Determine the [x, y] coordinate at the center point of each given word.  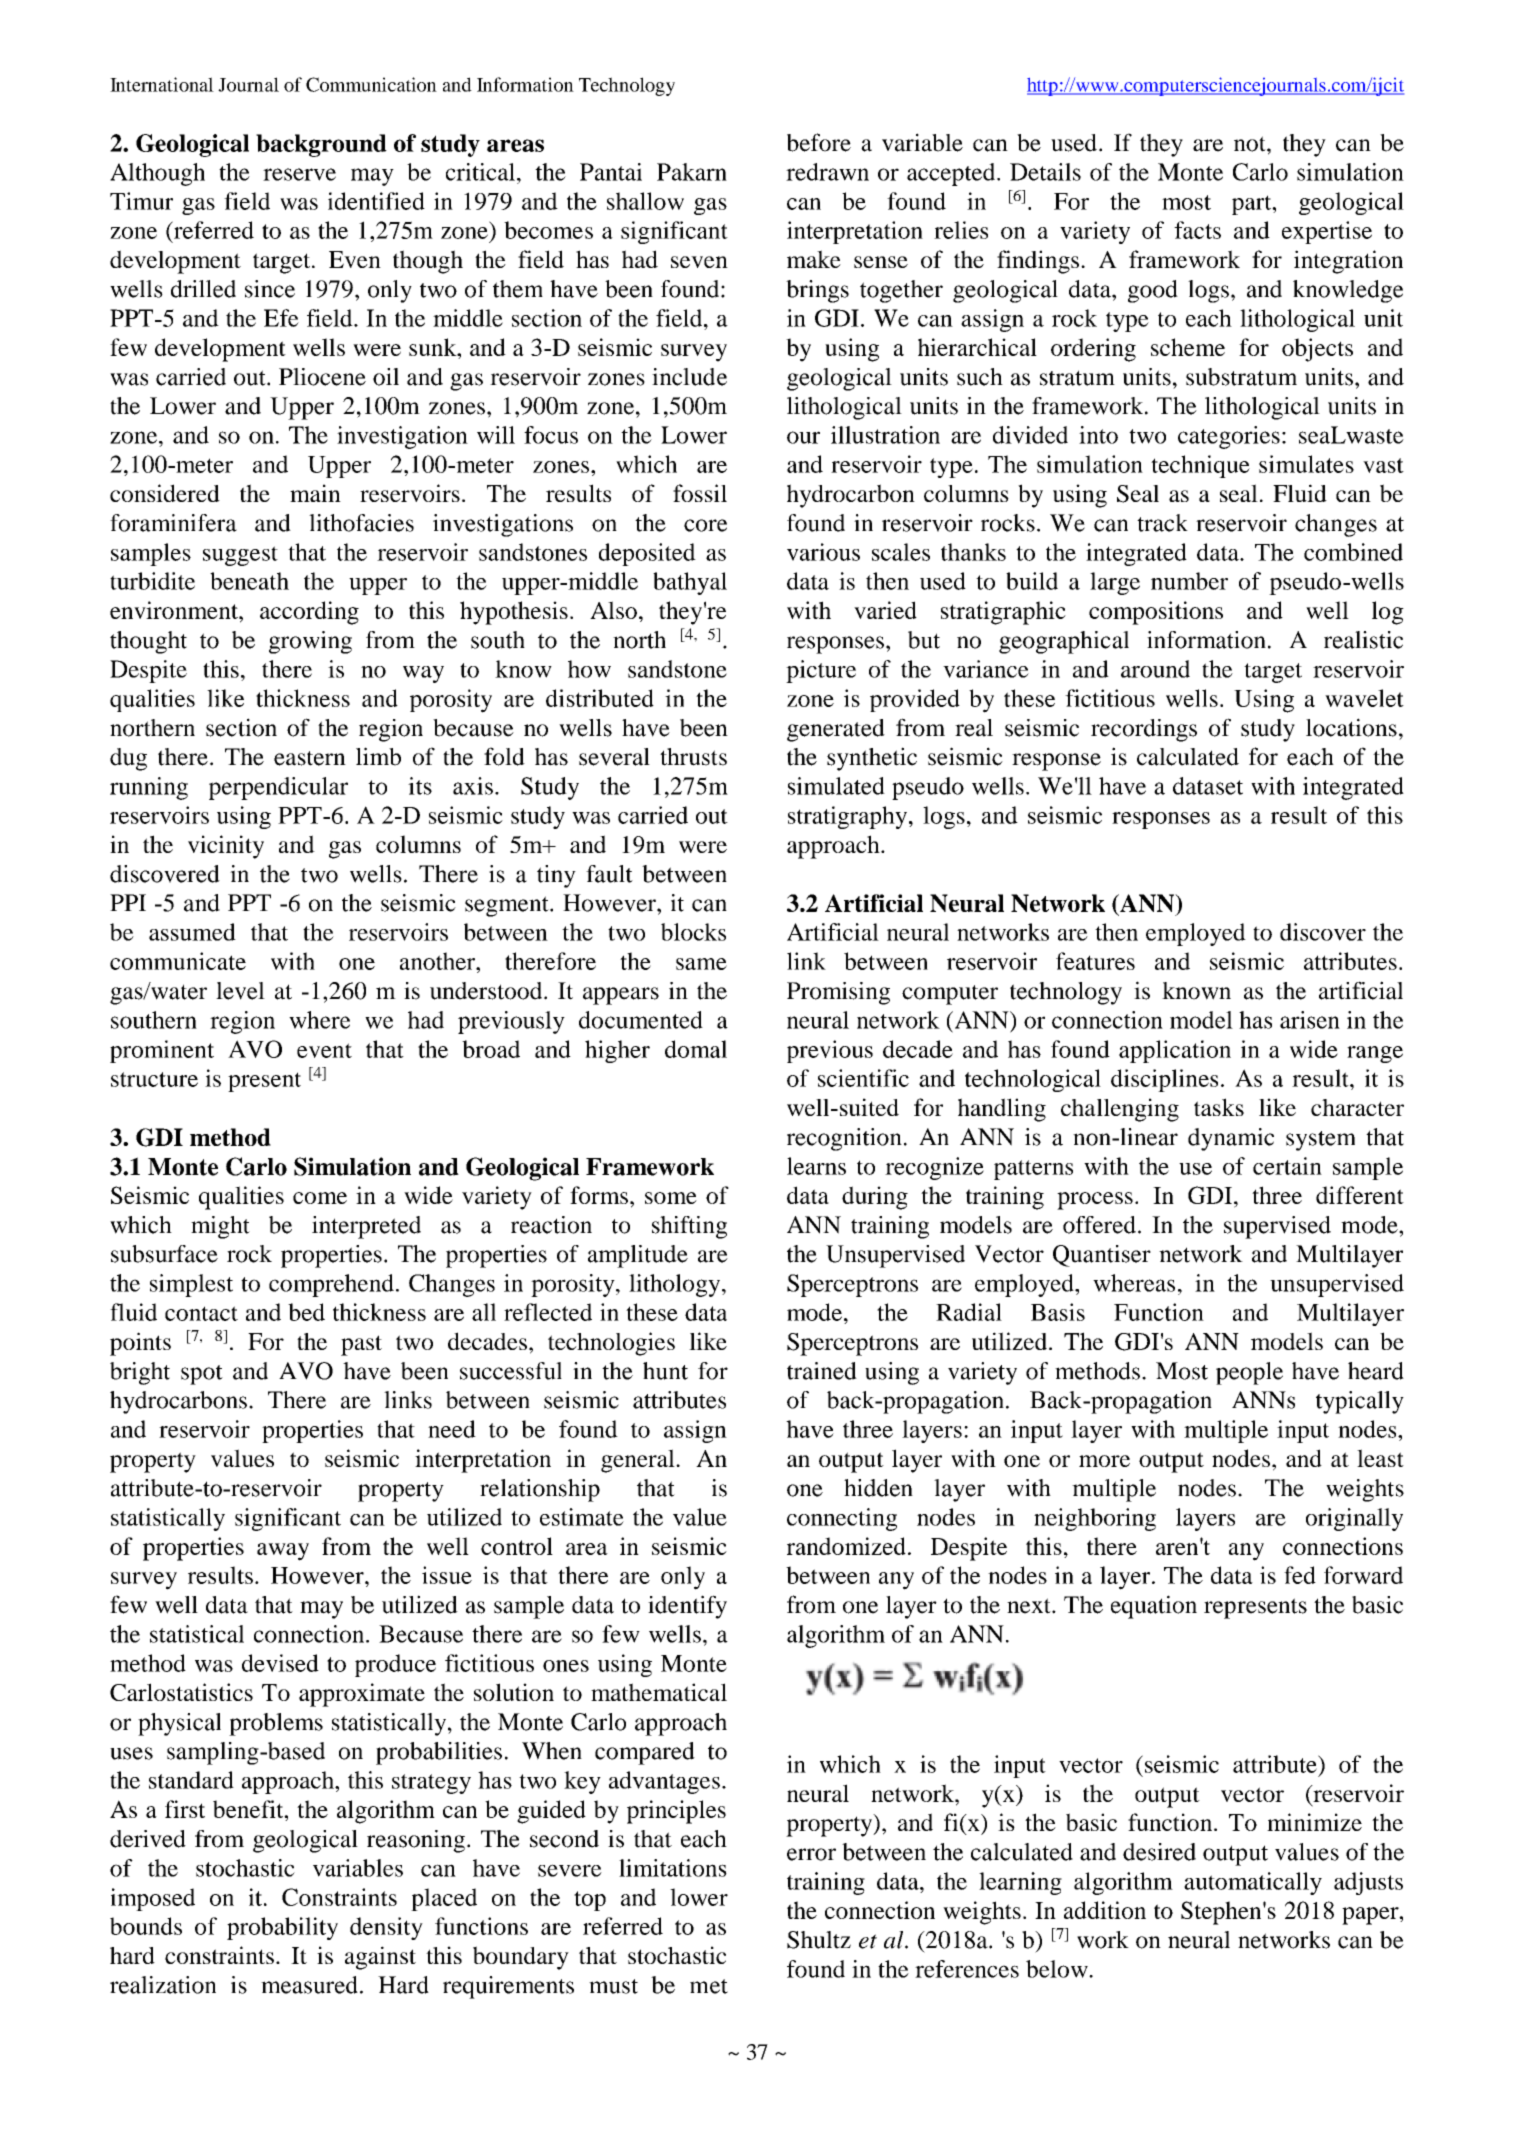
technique [1200, 466]
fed [1300, 1575]
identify [687, 1607]
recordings [1144, 730]
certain [1287, 1166]
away [283, 1552]
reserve [299, 174]
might [220, 1227]
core [705, 525]
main [315, 493]
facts [1197, 230]
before [819, 142]
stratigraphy [847, 817]
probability [282, 1928]
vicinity [226, 847]
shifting [689, 1227]
